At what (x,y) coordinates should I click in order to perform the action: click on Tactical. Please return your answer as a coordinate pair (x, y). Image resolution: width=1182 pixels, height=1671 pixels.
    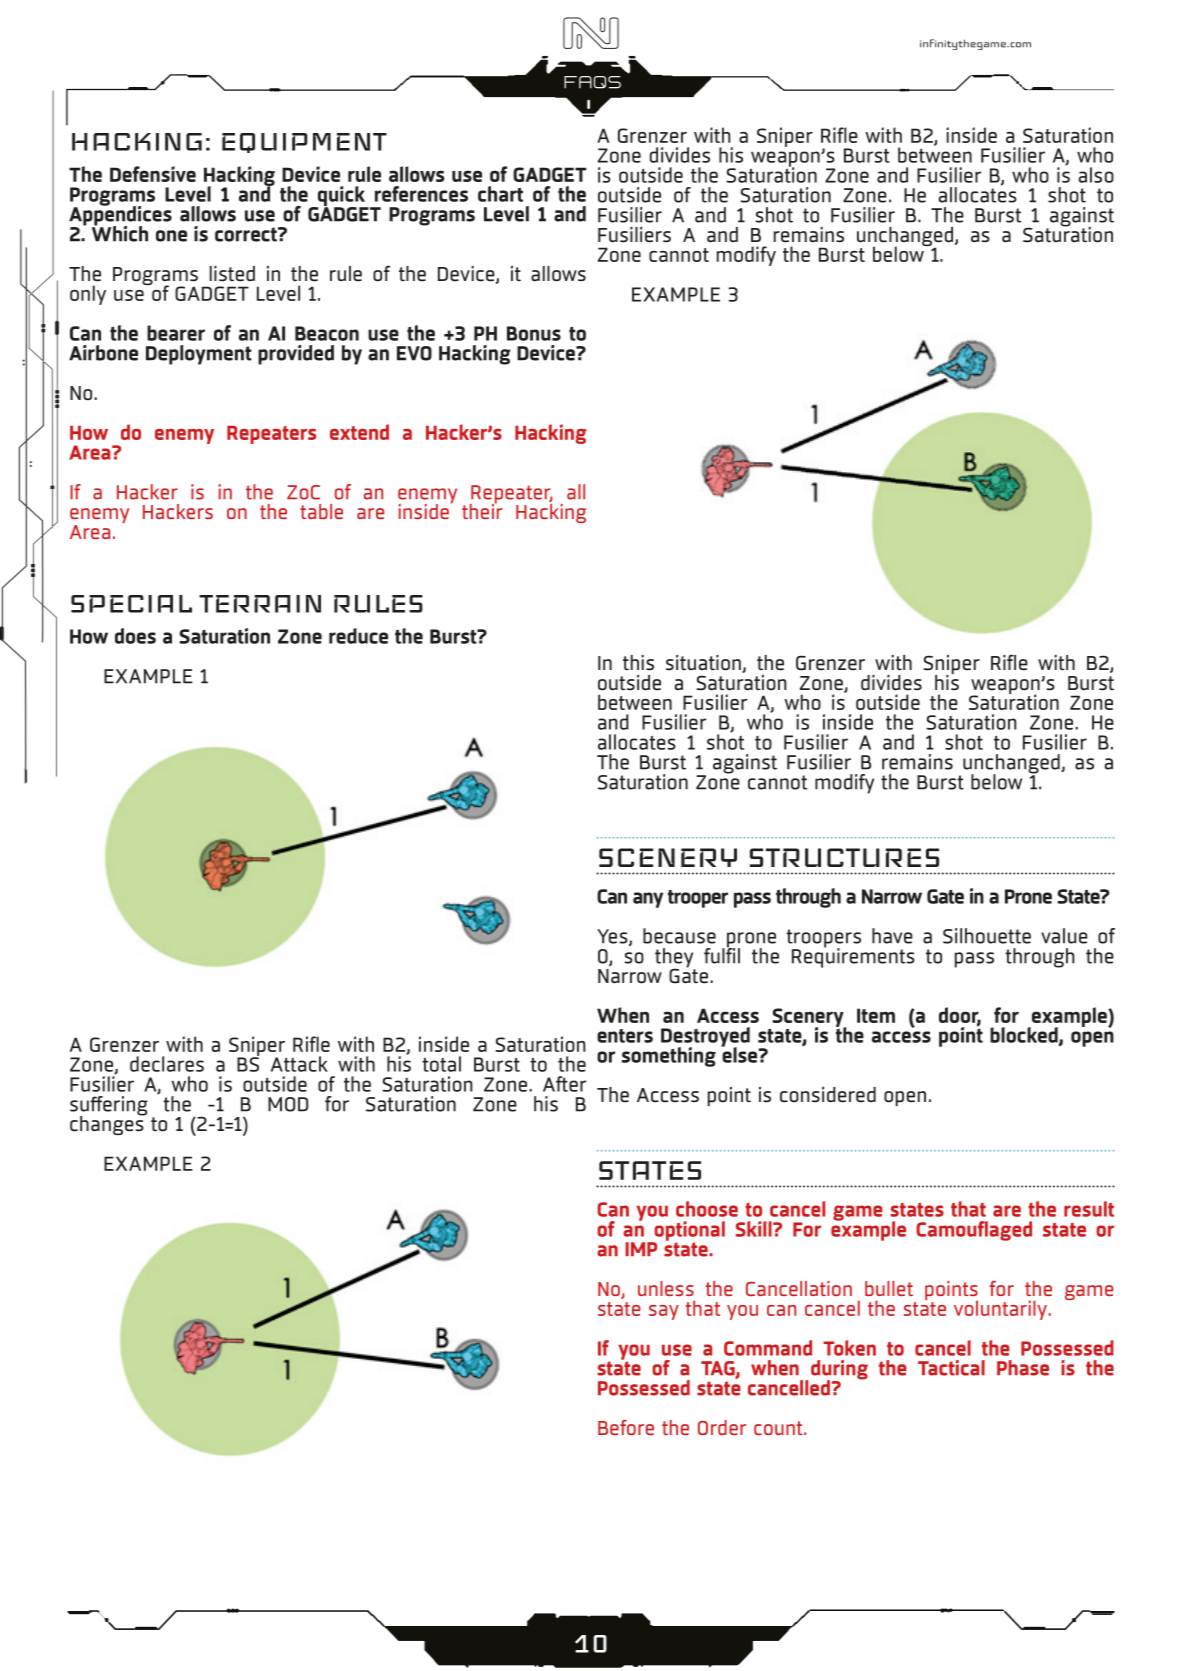
    Looking at the image, I should click on (951, 1368).
